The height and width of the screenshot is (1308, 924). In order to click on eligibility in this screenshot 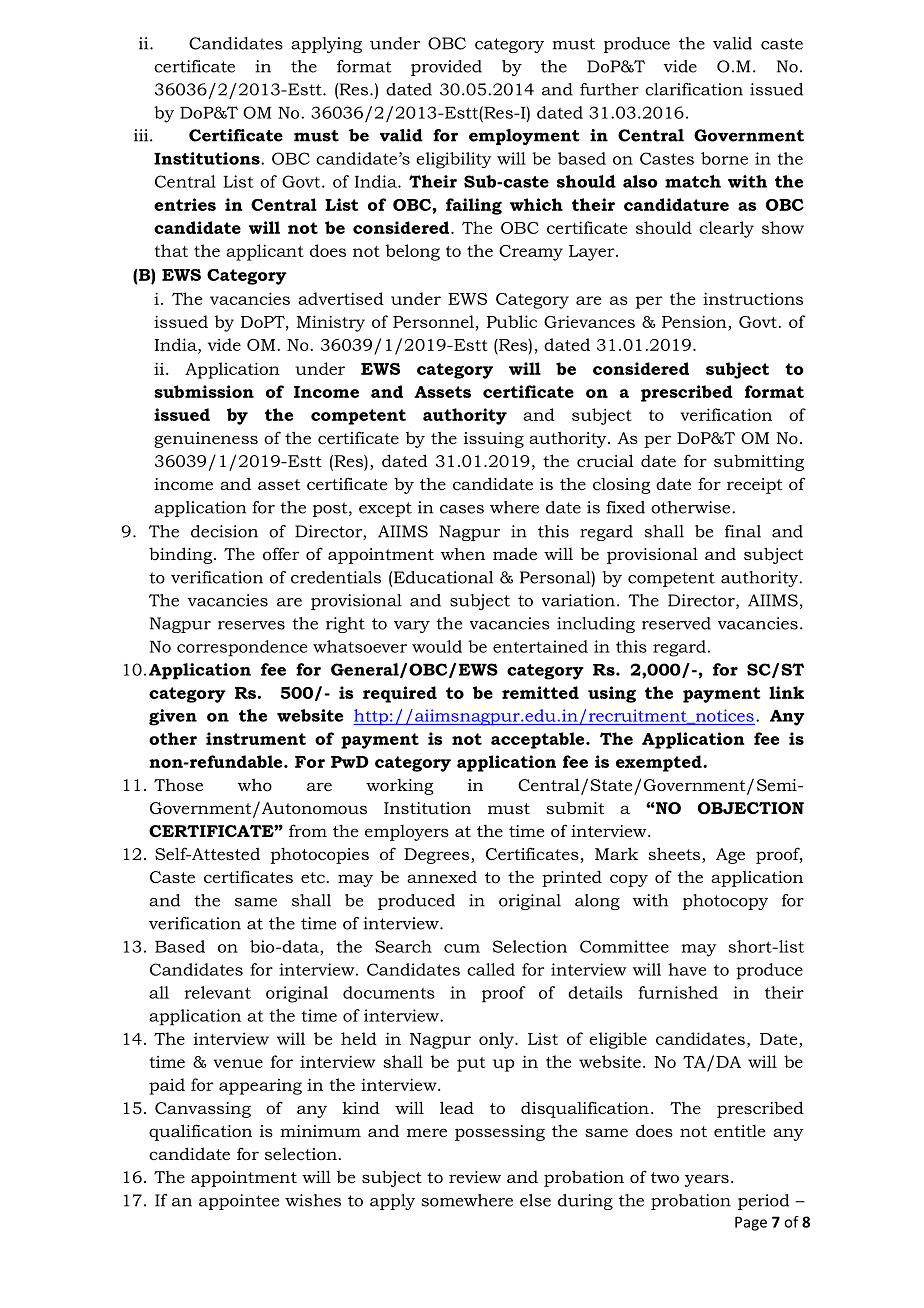, I will do `click(454, 160)`.
